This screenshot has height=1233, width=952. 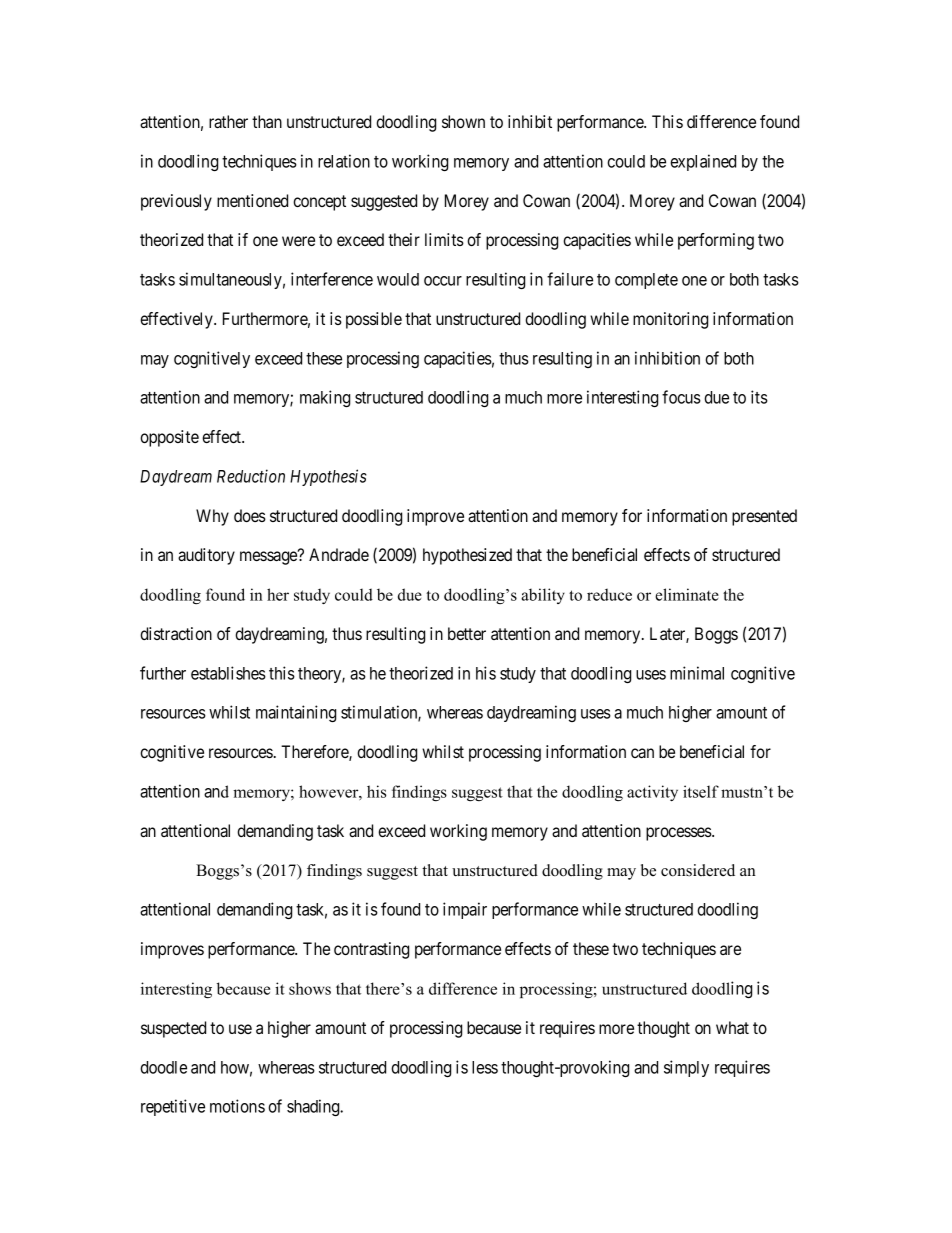 What do you see at coordinates (686, 1068) in the screenshot?
I see `simply` at bounding box center [686, 1068].
